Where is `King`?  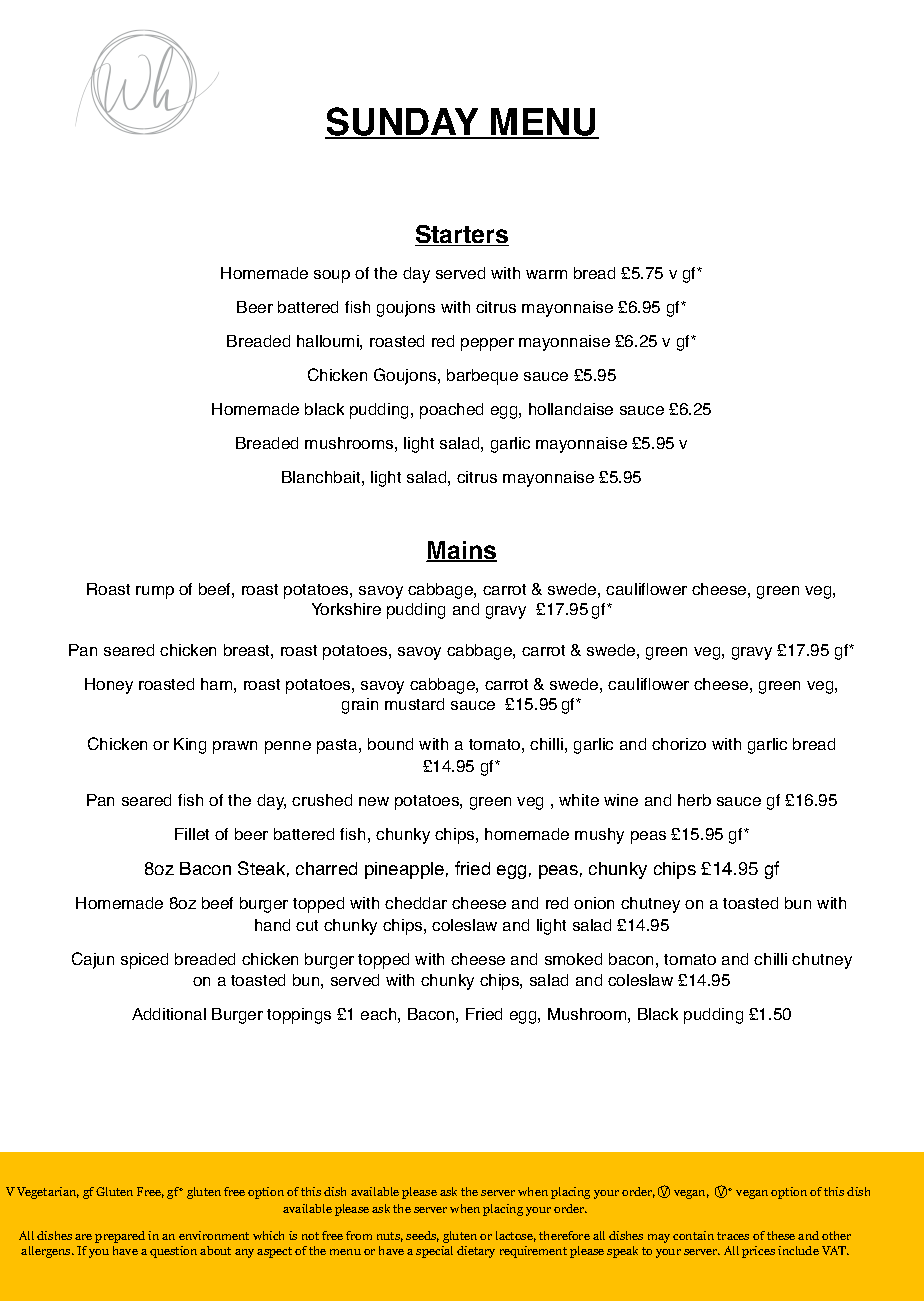 King is located at coordinates (190, 746).
